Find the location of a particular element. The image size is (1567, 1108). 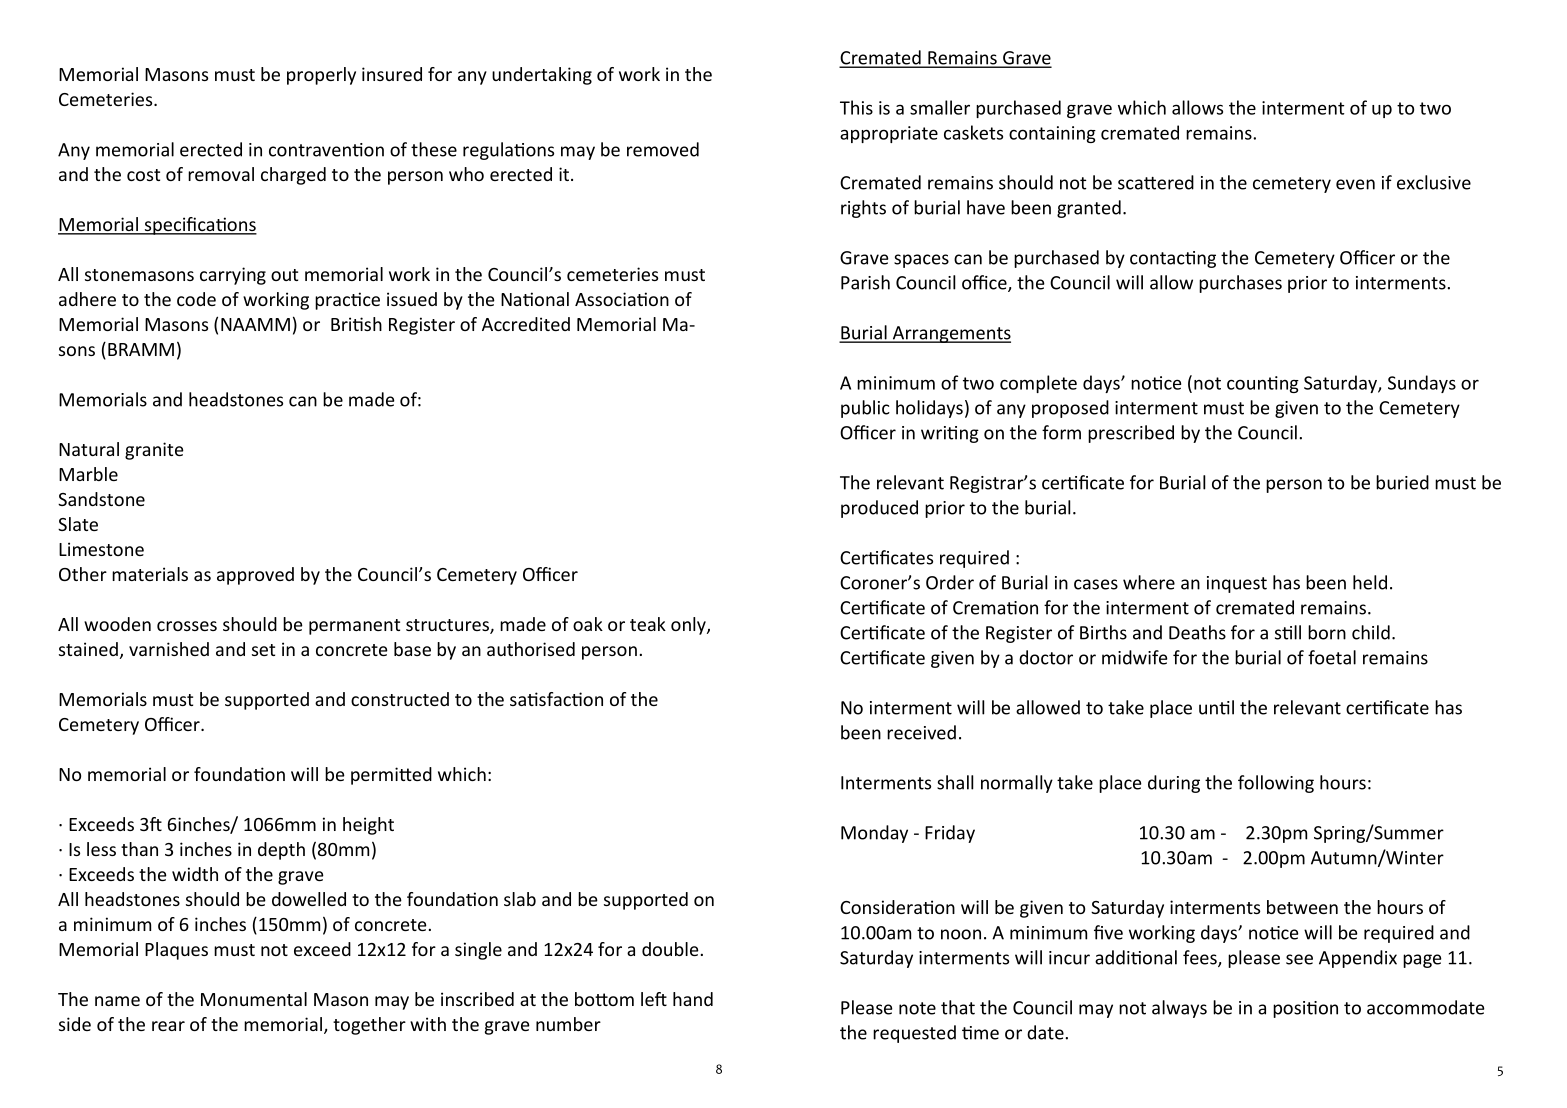

received is located at coordinates (921, 732).
